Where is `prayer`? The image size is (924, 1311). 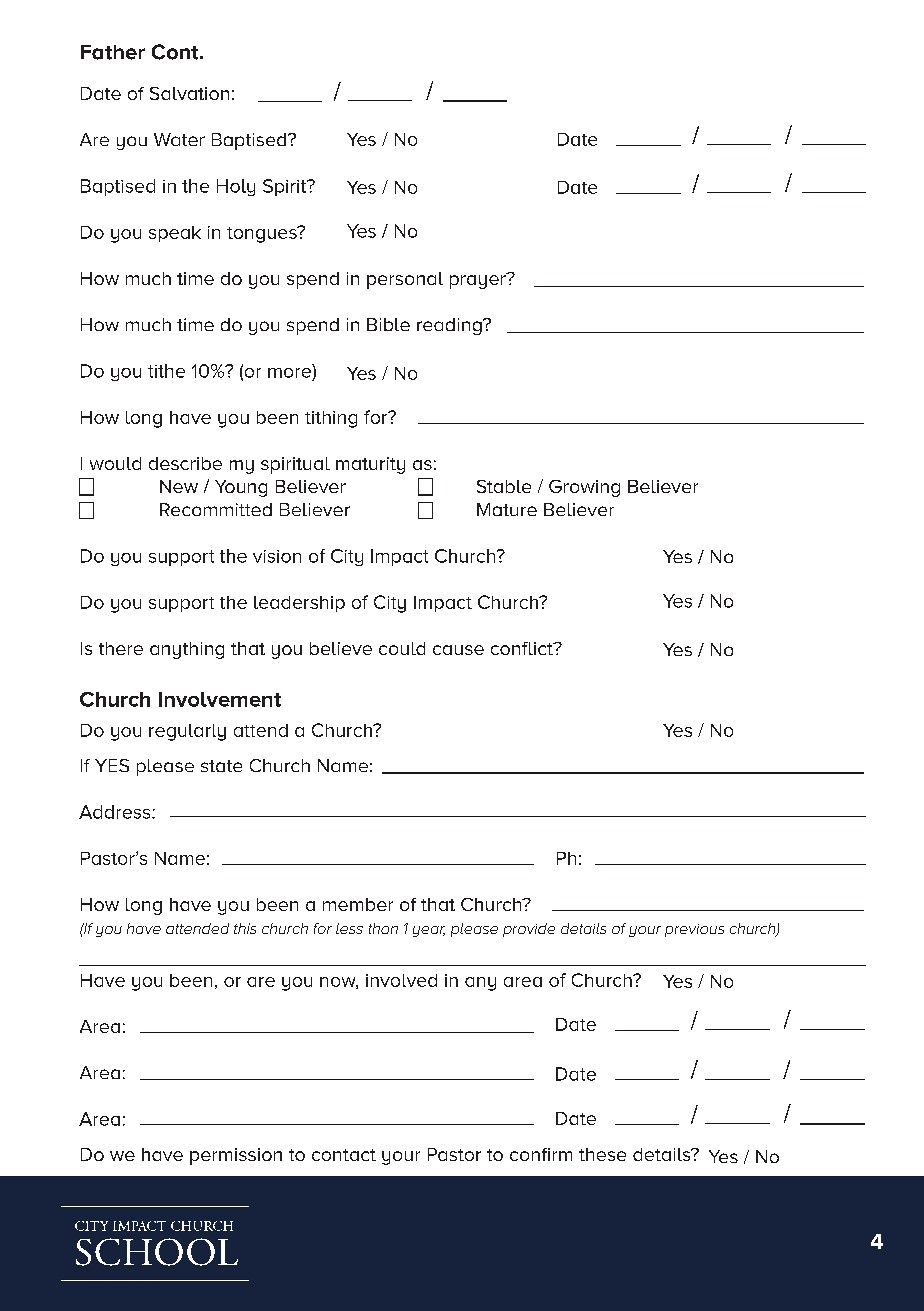
prayer is located at coordinates (479, 281).
